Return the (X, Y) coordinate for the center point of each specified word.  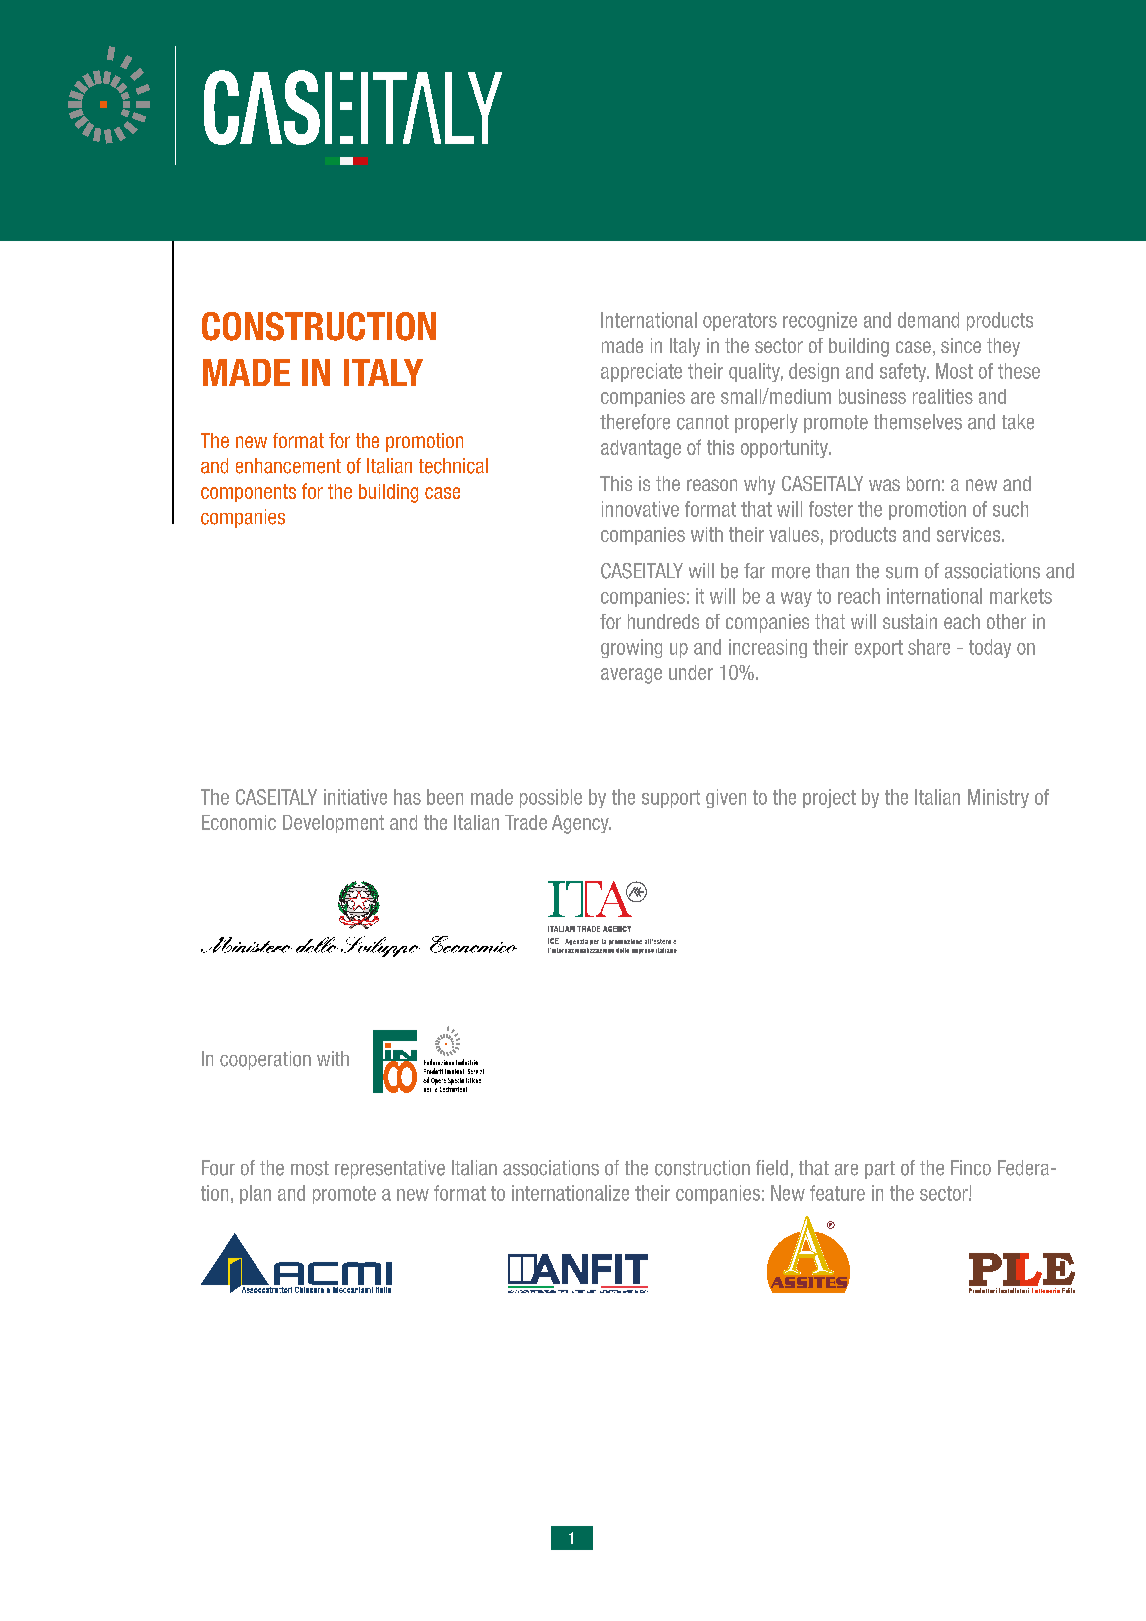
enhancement (288, 466)
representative (390, 1169)
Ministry (998, 798)
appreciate (641, 372)
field (772, 1168)
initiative (355, 797)
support (671, 799)
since (961, 345)
